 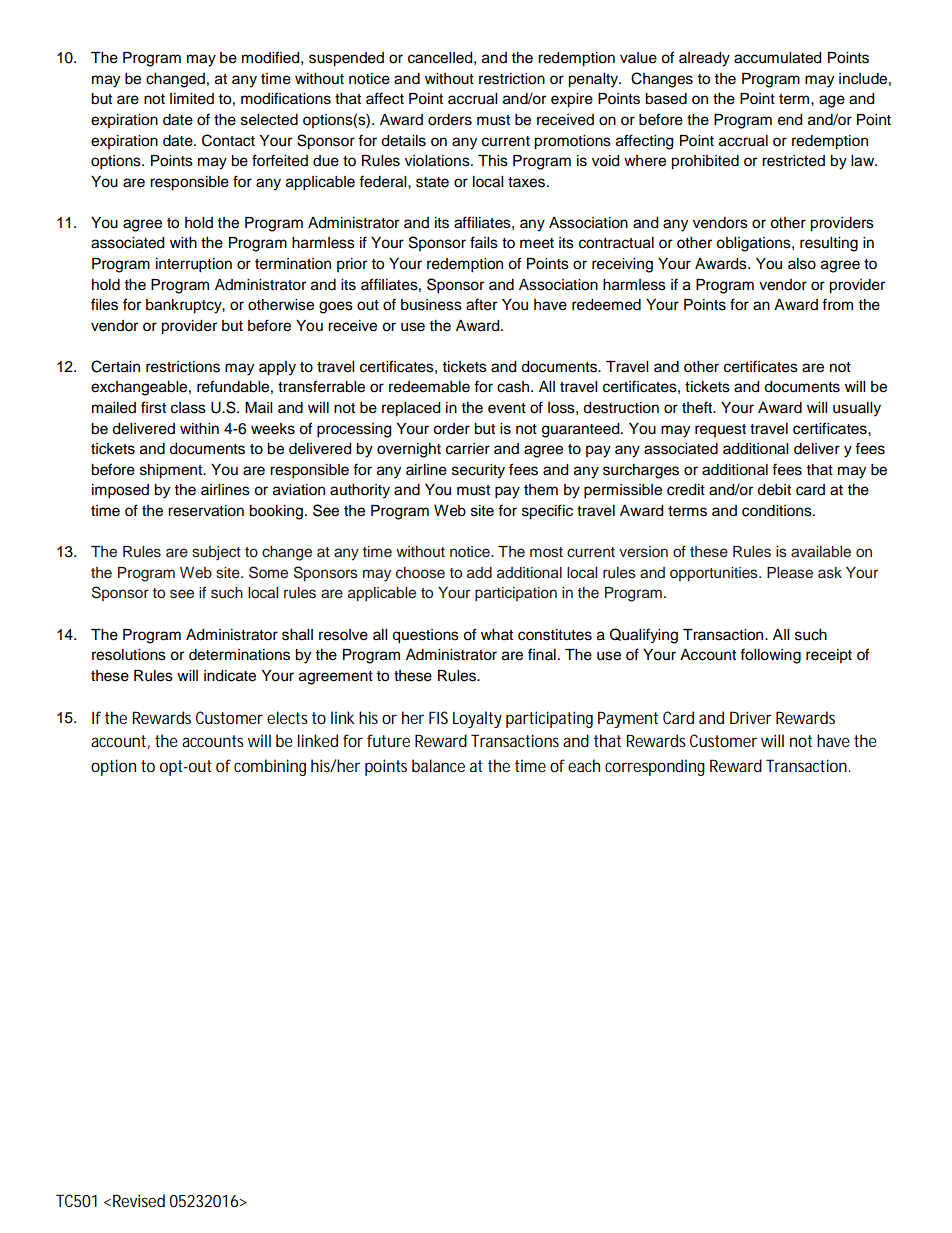 What do you see at coordinates (777, 58) in the screenshot?
I see `accumulated` at bounding box center [777, 58].
